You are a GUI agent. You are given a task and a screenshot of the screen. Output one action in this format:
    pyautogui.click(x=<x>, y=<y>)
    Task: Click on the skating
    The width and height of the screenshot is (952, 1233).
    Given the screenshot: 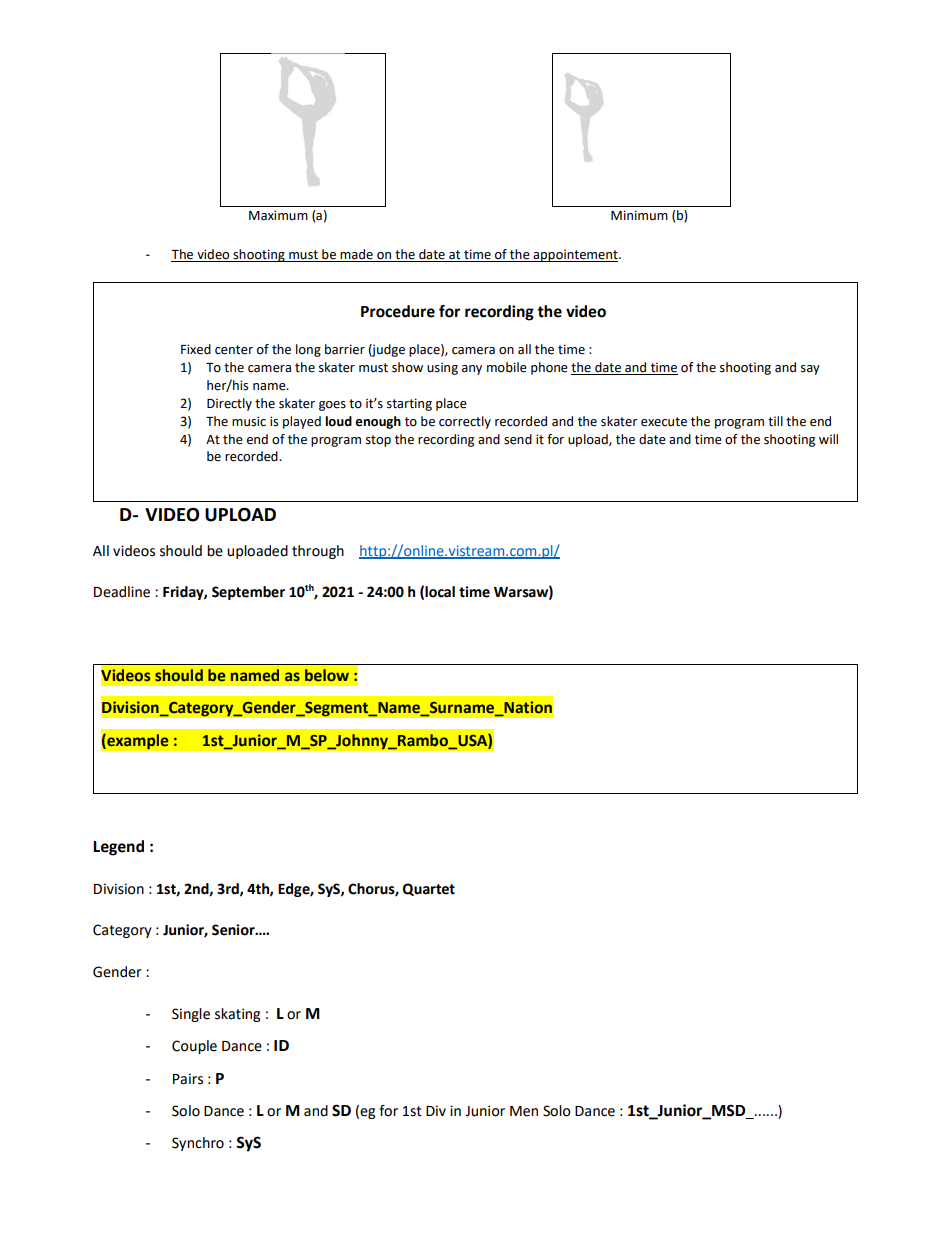 What is the action you would take?
    pyautogui.click(x=237, y=1015)
